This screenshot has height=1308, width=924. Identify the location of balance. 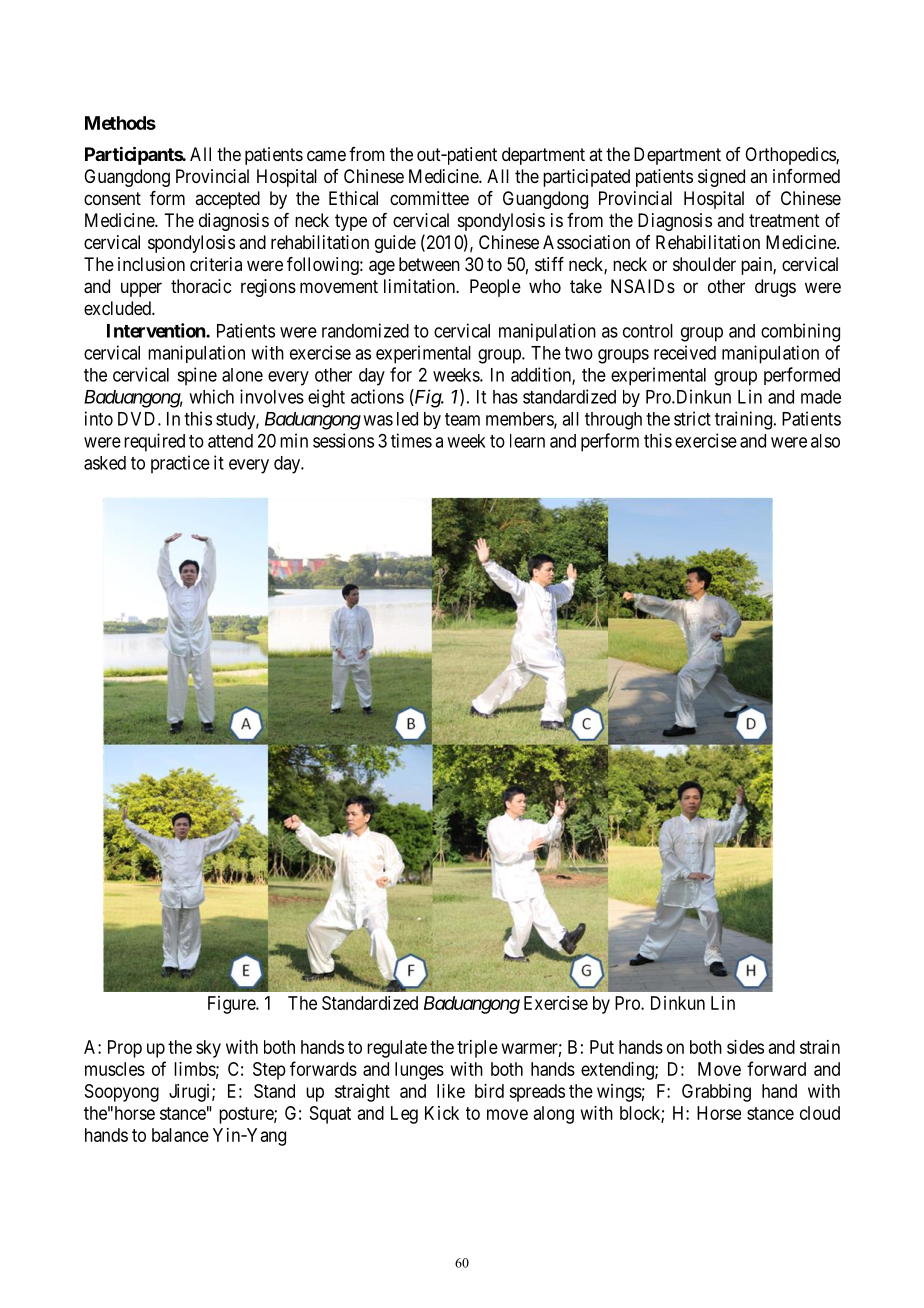
(180, 1135).
